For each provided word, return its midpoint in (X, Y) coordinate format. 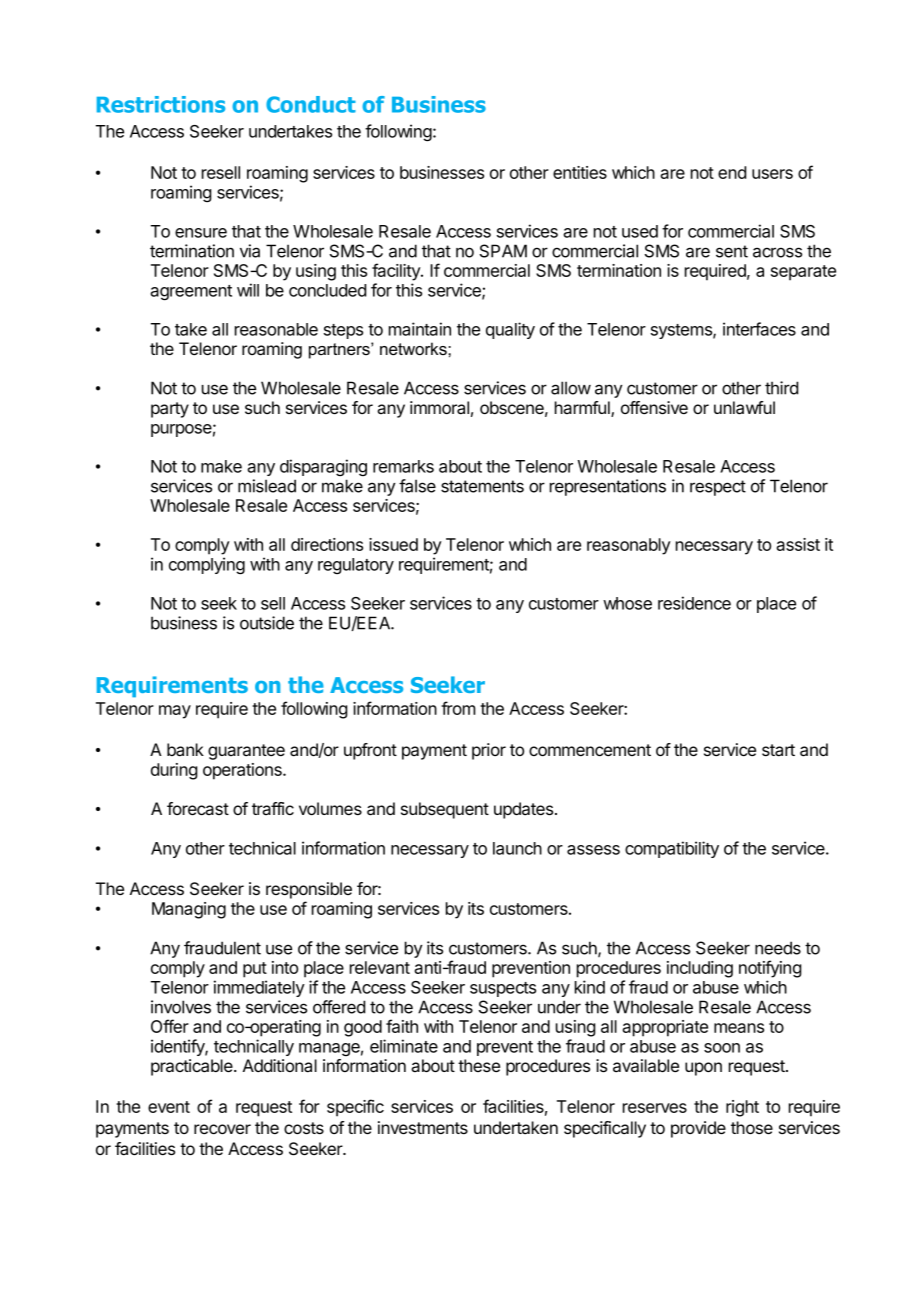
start (778, 750)
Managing (189, 910)
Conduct (311, 104)
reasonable (276, 329)
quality (510, 330)
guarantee (246, 752)
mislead (267, 486)
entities (580, 172)
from (458, 708)
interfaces (759, 329)
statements (482, 486)
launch (517, 848)
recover (222, 1129)
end (732, 172)
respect (718, 488)
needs (778, 948)
